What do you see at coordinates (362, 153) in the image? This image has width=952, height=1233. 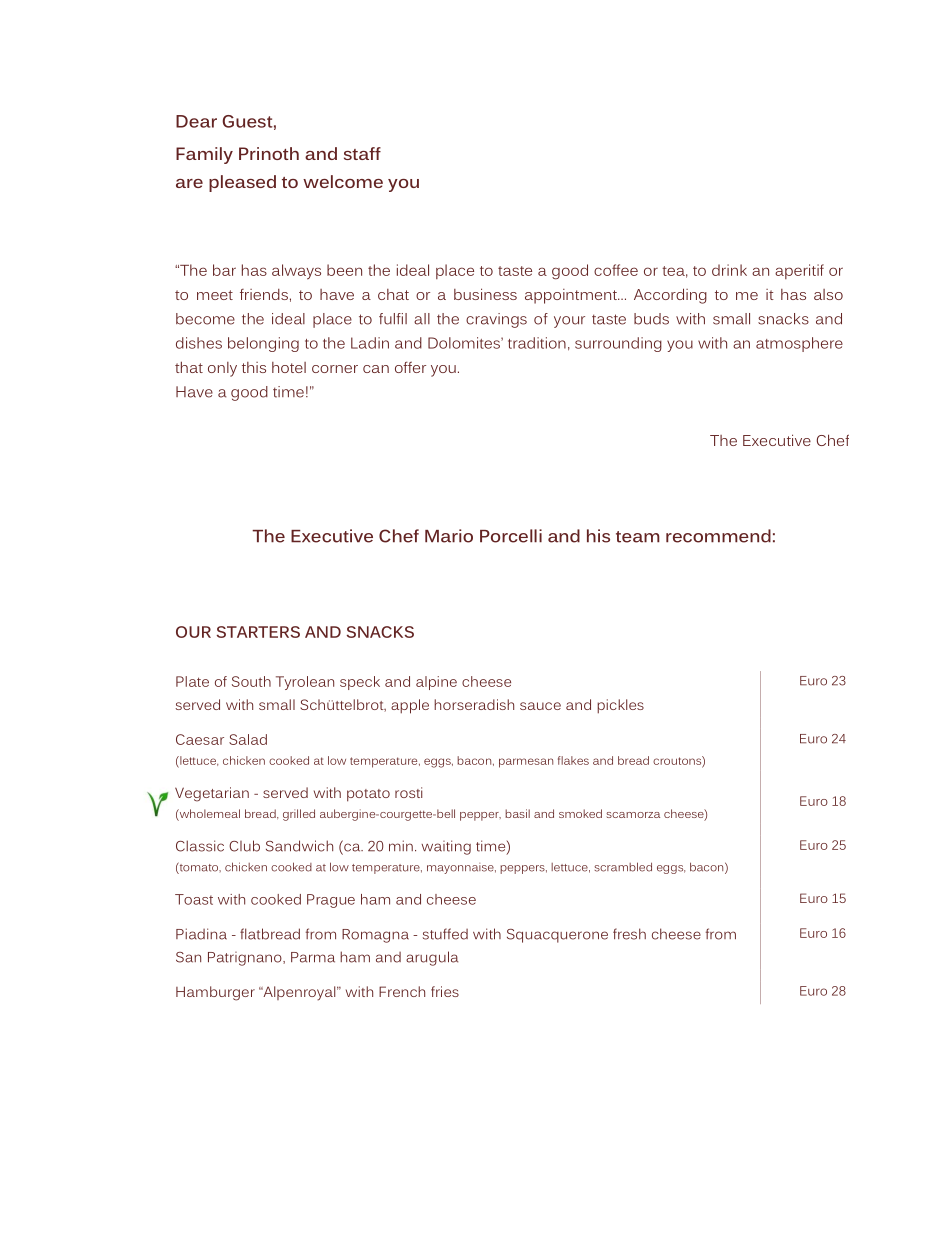 I see `staff` at bounding box center [362, 153].
